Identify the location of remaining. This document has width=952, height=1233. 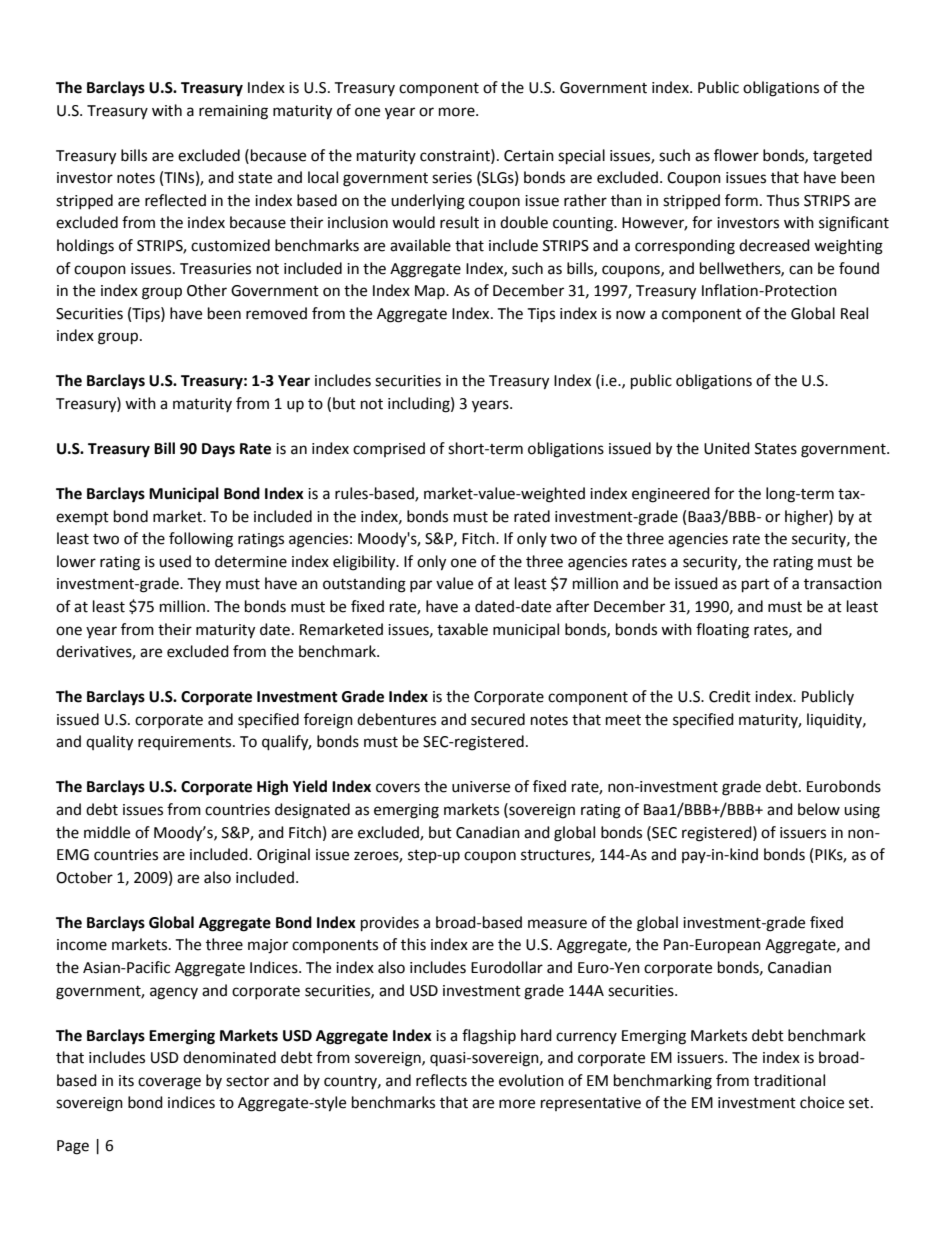
(233, 112).
